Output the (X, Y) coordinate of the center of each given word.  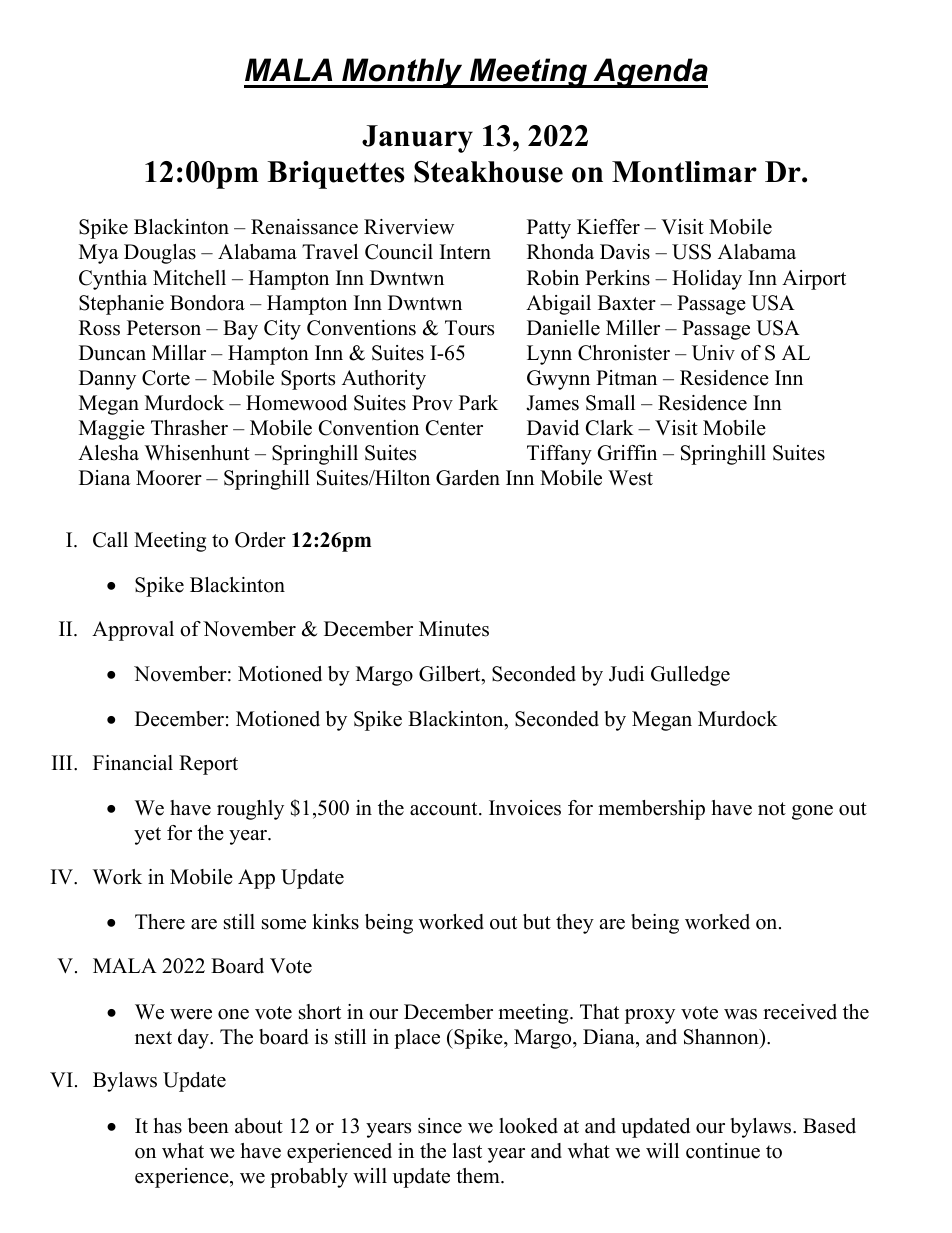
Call (110, 540)
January (417, 139)
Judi (626, 674)
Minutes (454, 629)
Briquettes (336, 175)
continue (723, 1151)
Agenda (649, 73)
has (168, 1126)
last (467, 1151)
